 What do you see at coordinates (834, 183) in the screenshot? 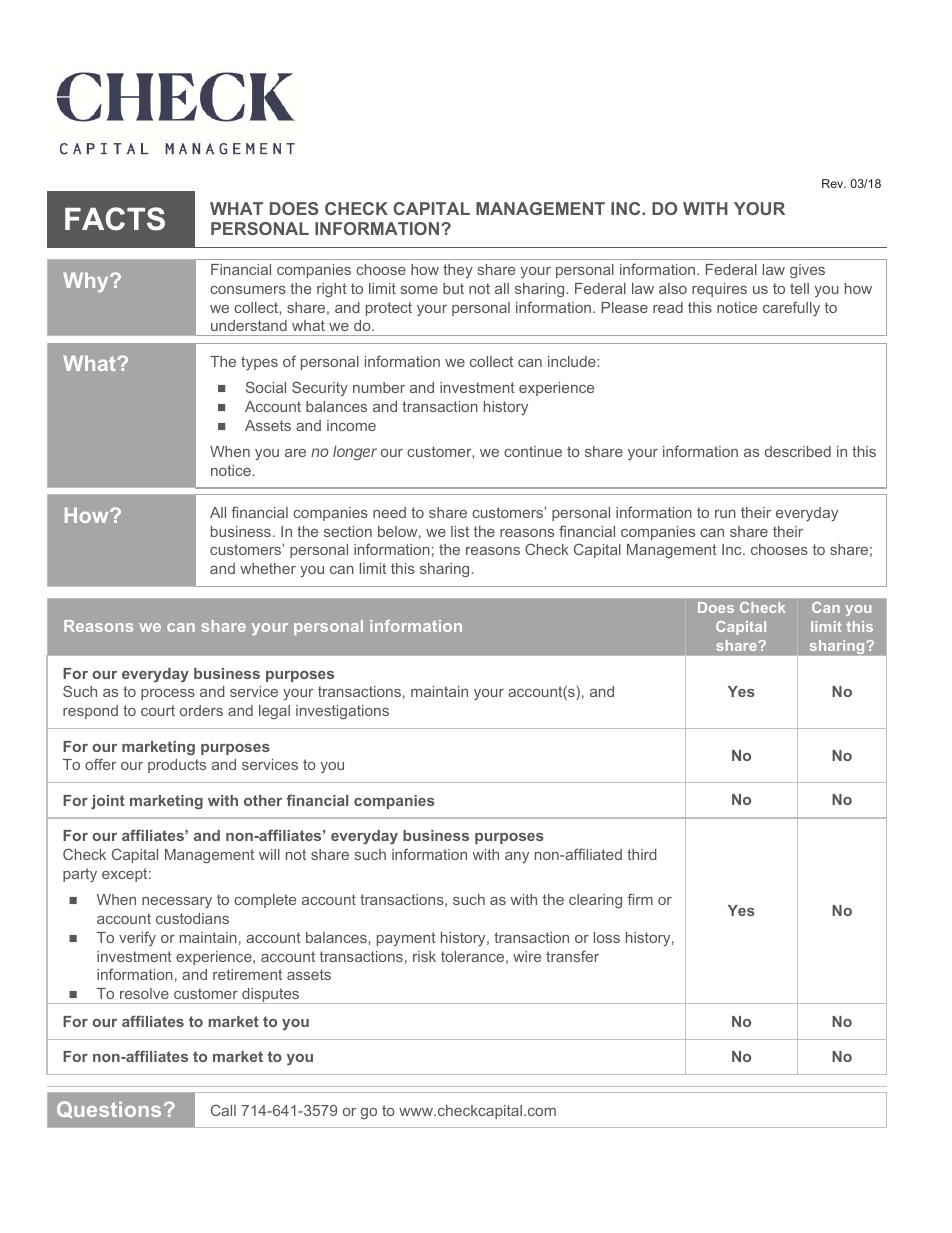
I see `Rev` at bounding box center [834, 183].
